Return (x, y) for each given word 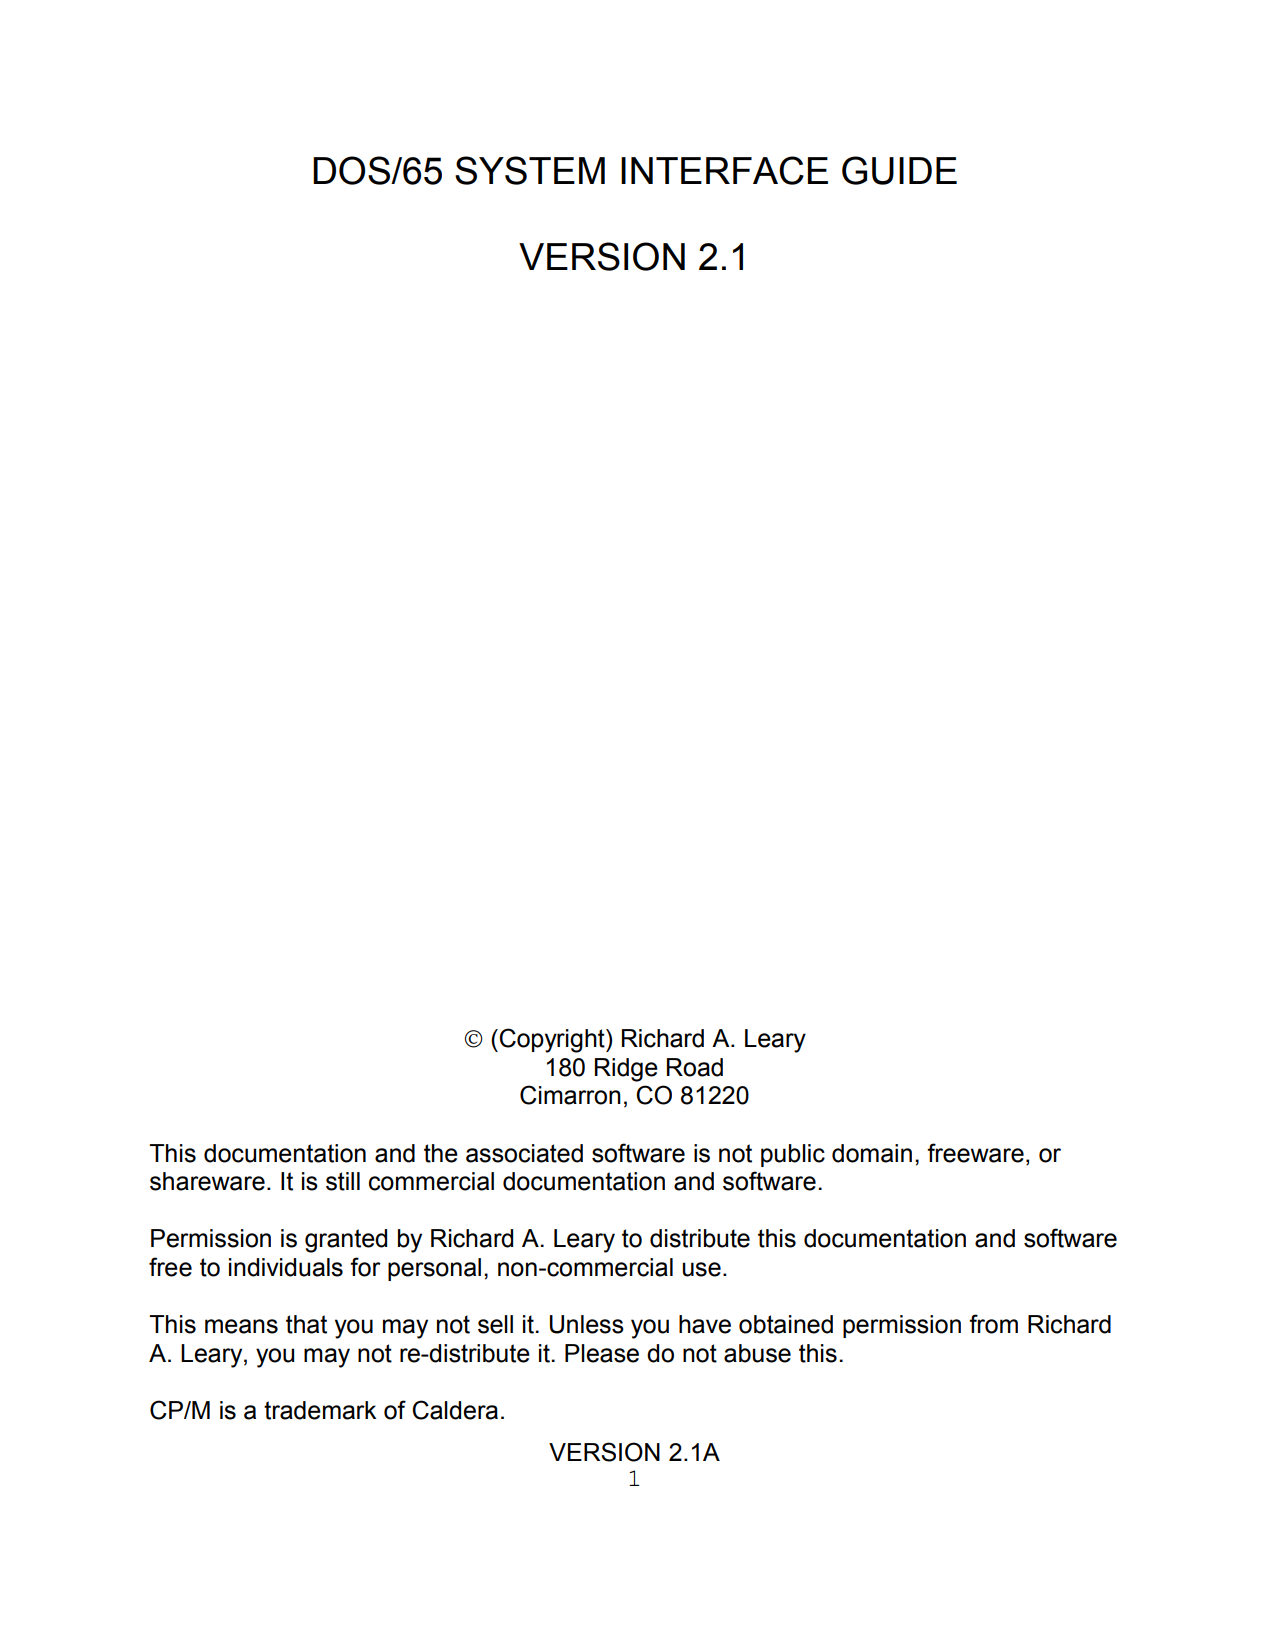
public (793, 1155)
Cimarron (570, 1095)
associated (524, 1153)
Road (695, 1067)
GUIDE (899, 170)
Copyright (552, 1040)
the (441, 1153)
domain (872, 1153)
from (993, 1324)
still (343, 1181)
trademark (320, 1410)
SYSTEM (530, 170)
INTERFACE (724, 170)
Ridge (626, 1070)
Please (602, 1353)
